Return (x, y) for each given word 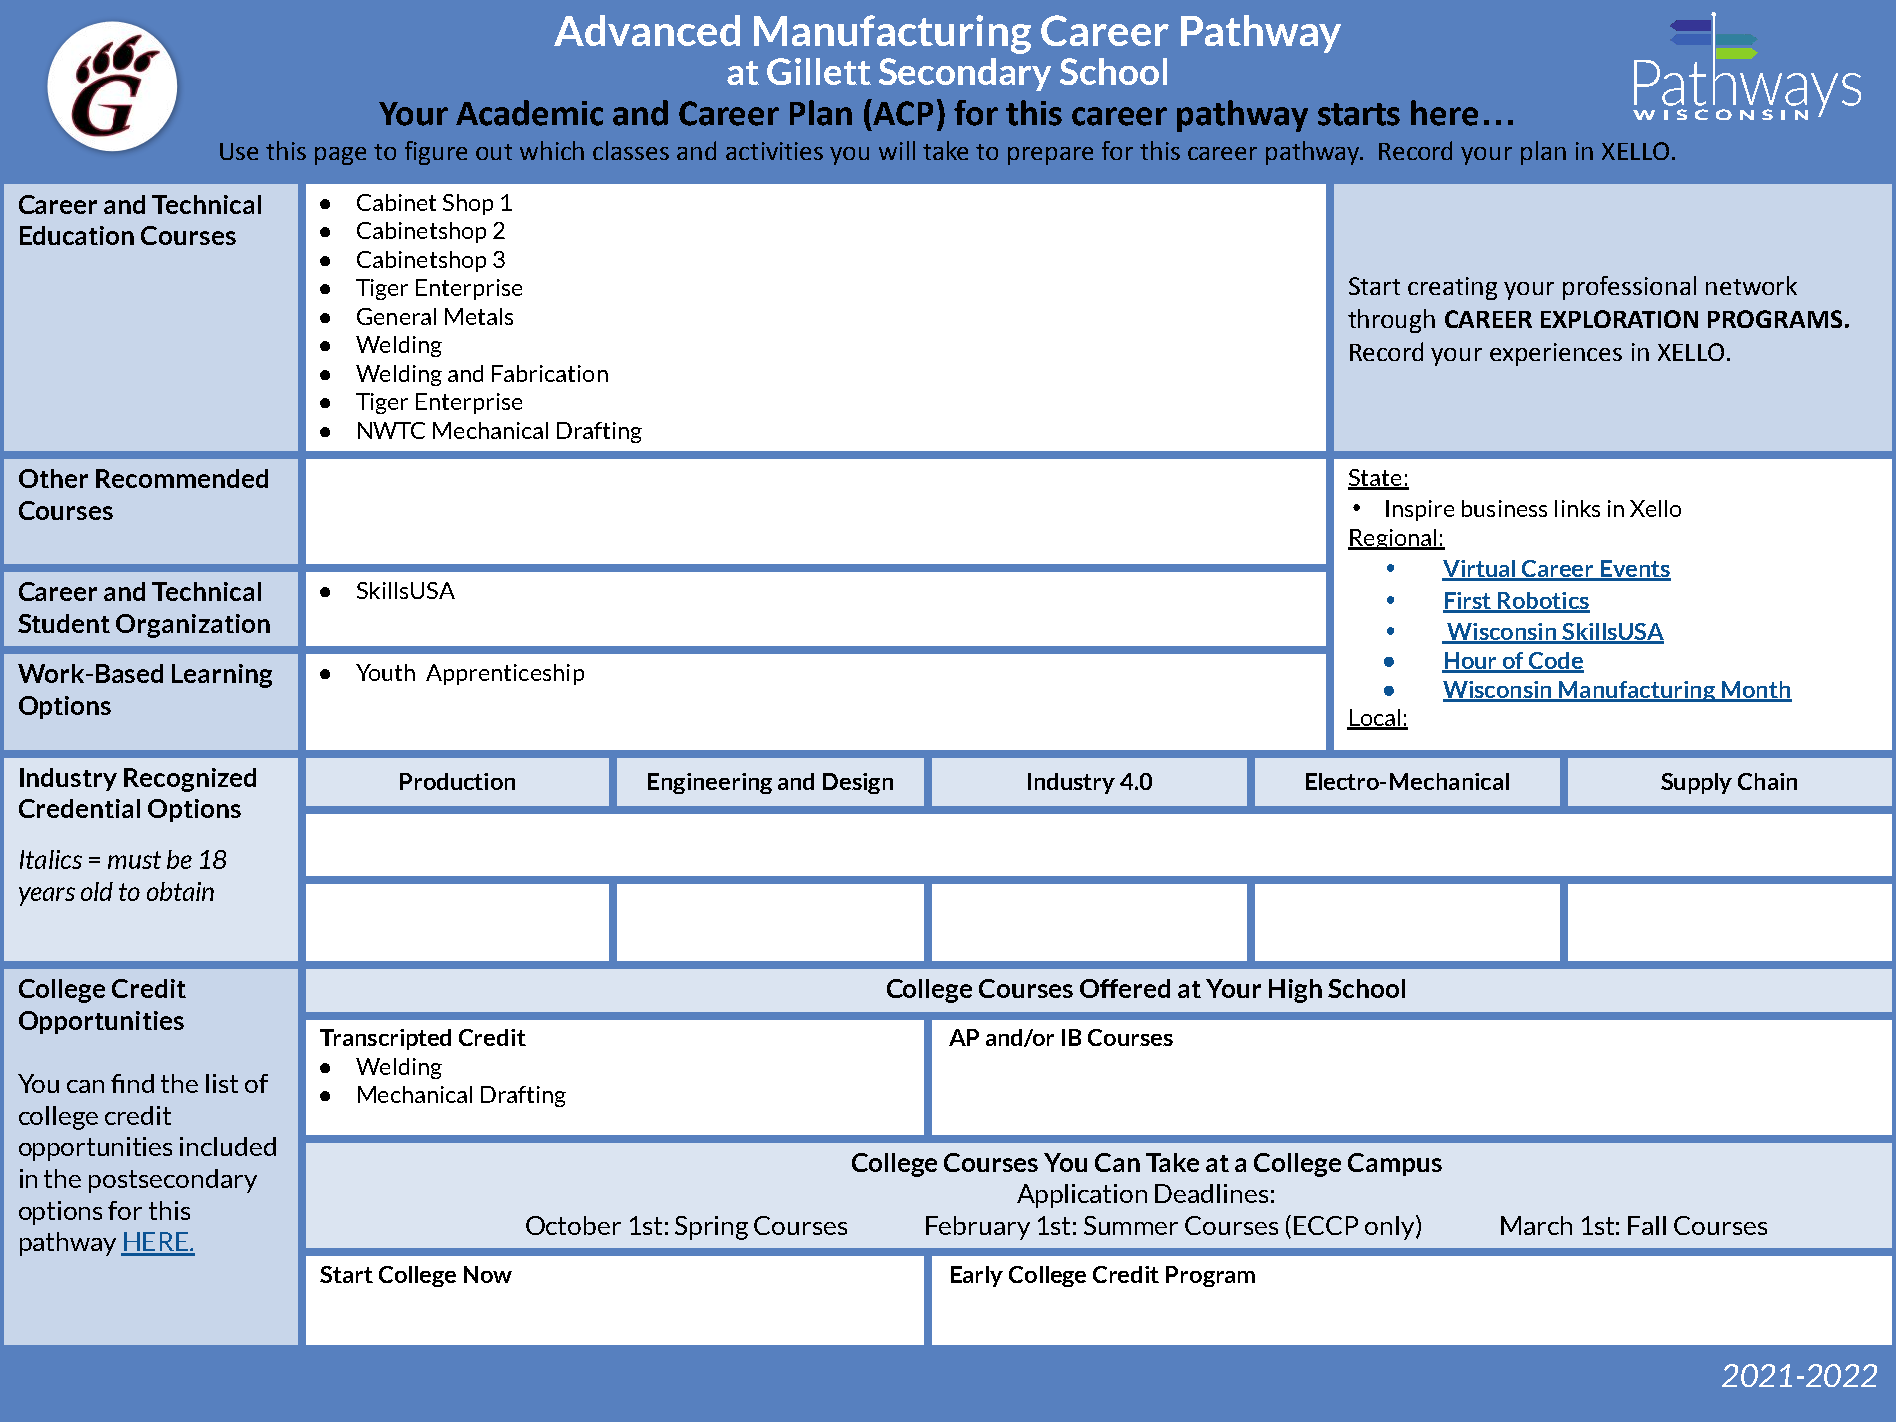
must (134, 860)
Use (239, 151)
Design (858, 783)
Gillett (819, 71)
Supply (1696, 783)
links (1577, 508)
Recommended (182, 478)
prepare (1050, 156)
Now (488, 1274)
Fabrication (550, 373)
